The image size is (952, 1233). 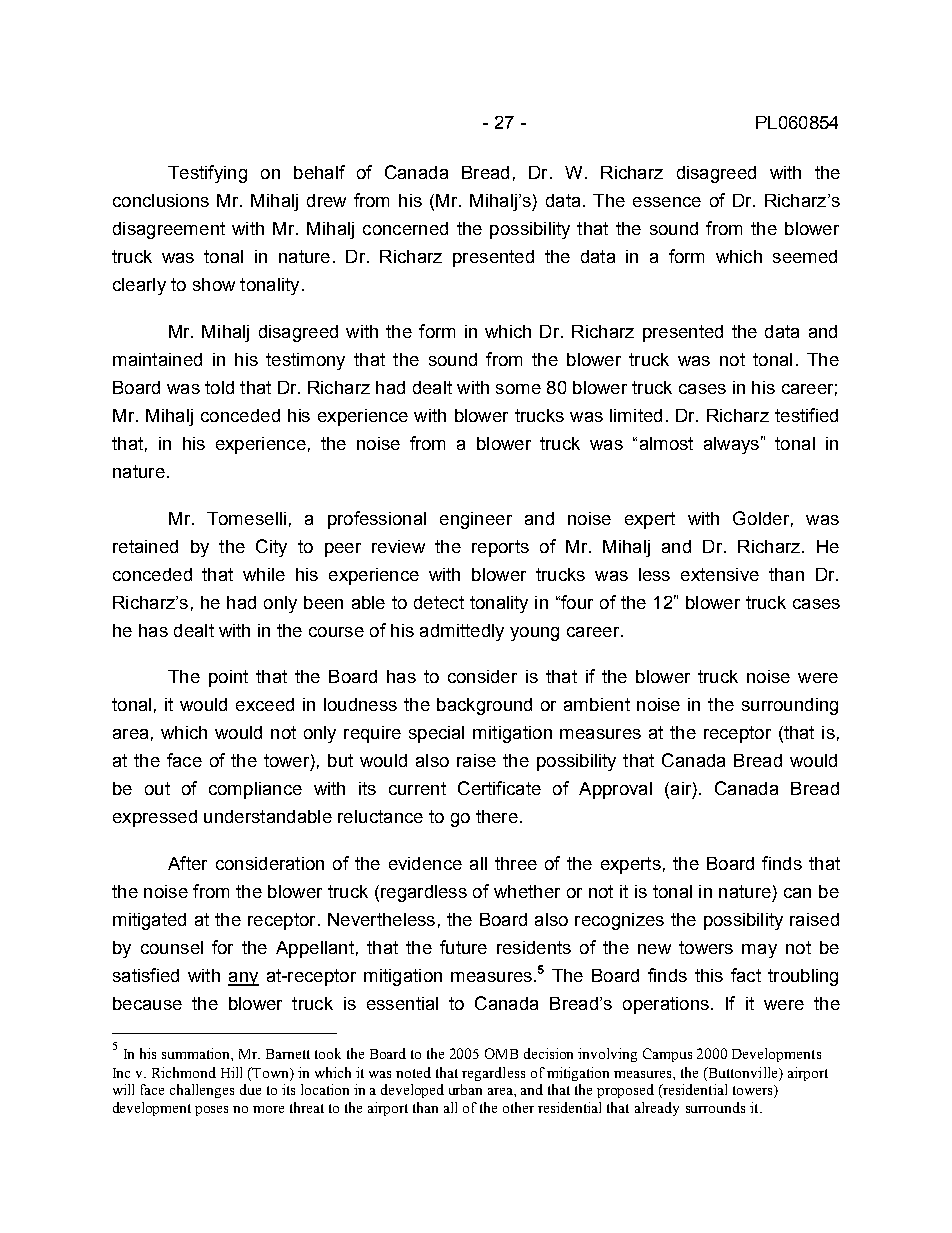 I want to click on told, so click(x=219, y=387).
